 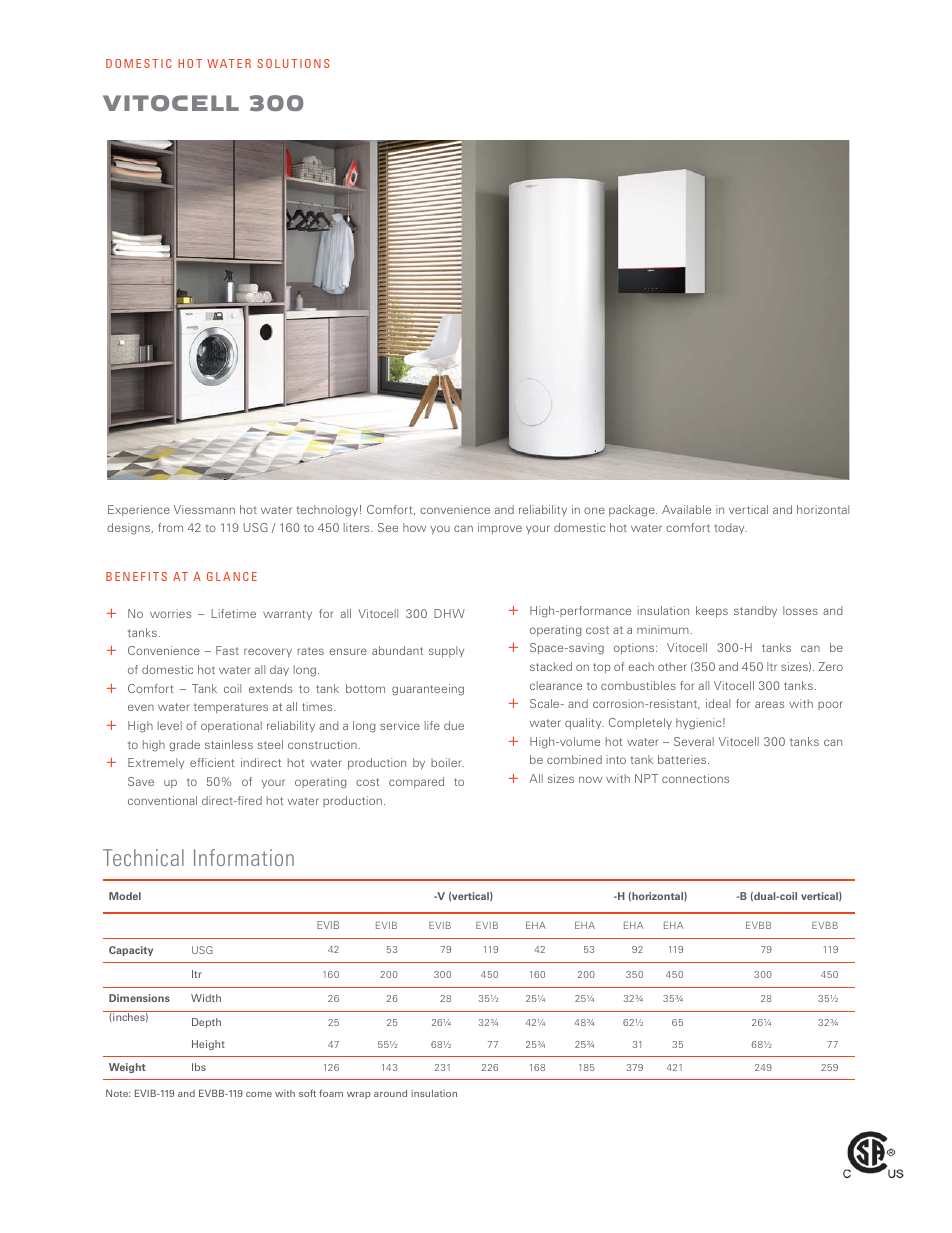 What do you see at coordinates (227, 650) in the image?
I see `Fast` at bounding box center [227, 650].
